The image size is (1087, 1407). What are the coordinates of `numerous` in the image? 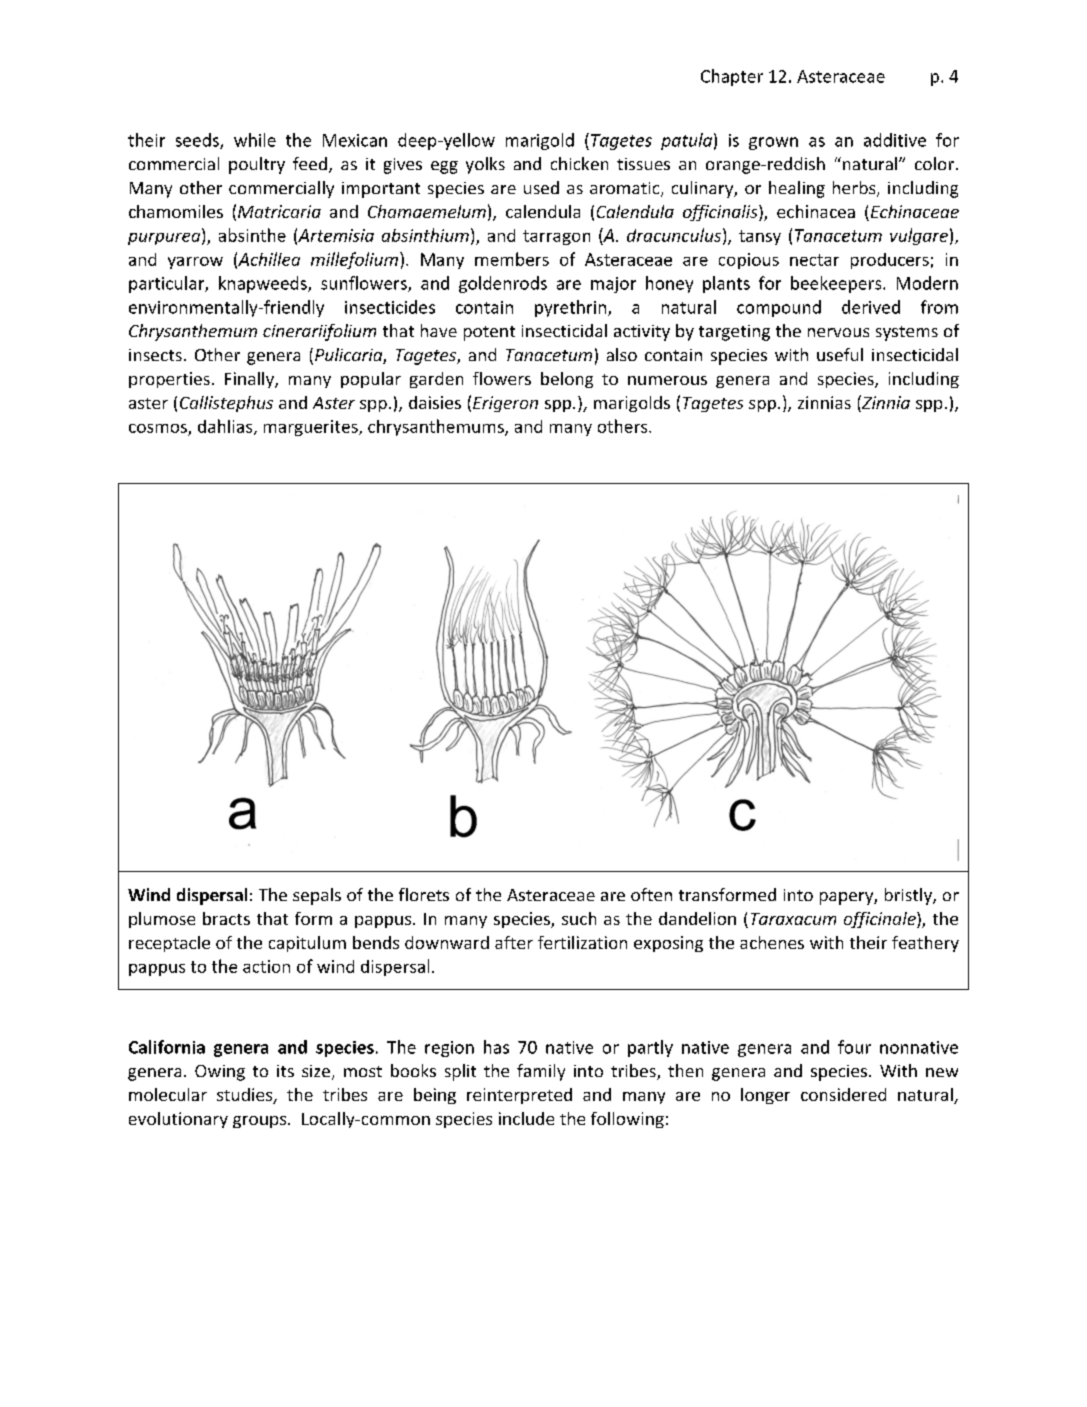 It's located at (667, 380).
